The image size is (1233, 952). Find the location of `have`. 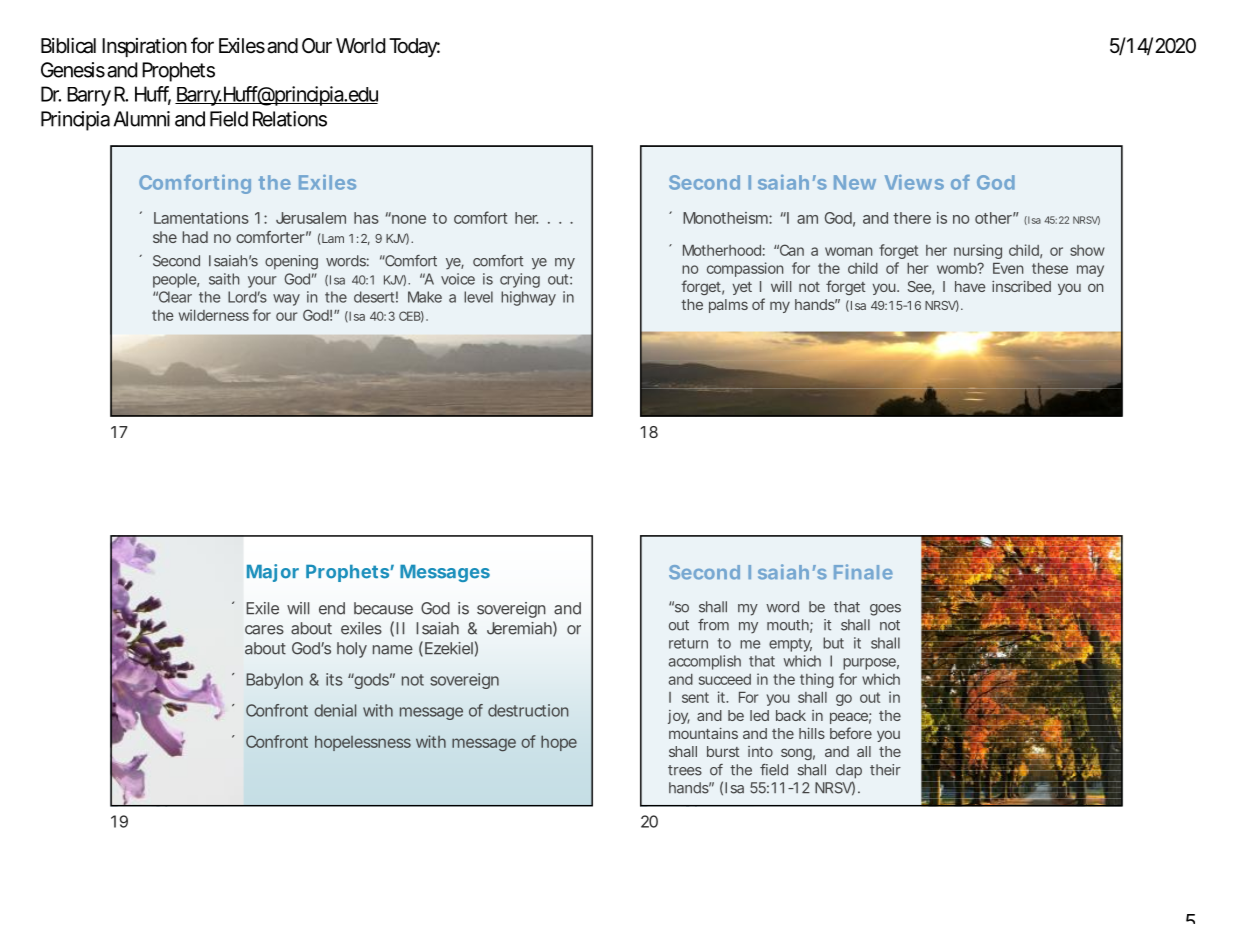

have is located at coordinates (970, 286).
